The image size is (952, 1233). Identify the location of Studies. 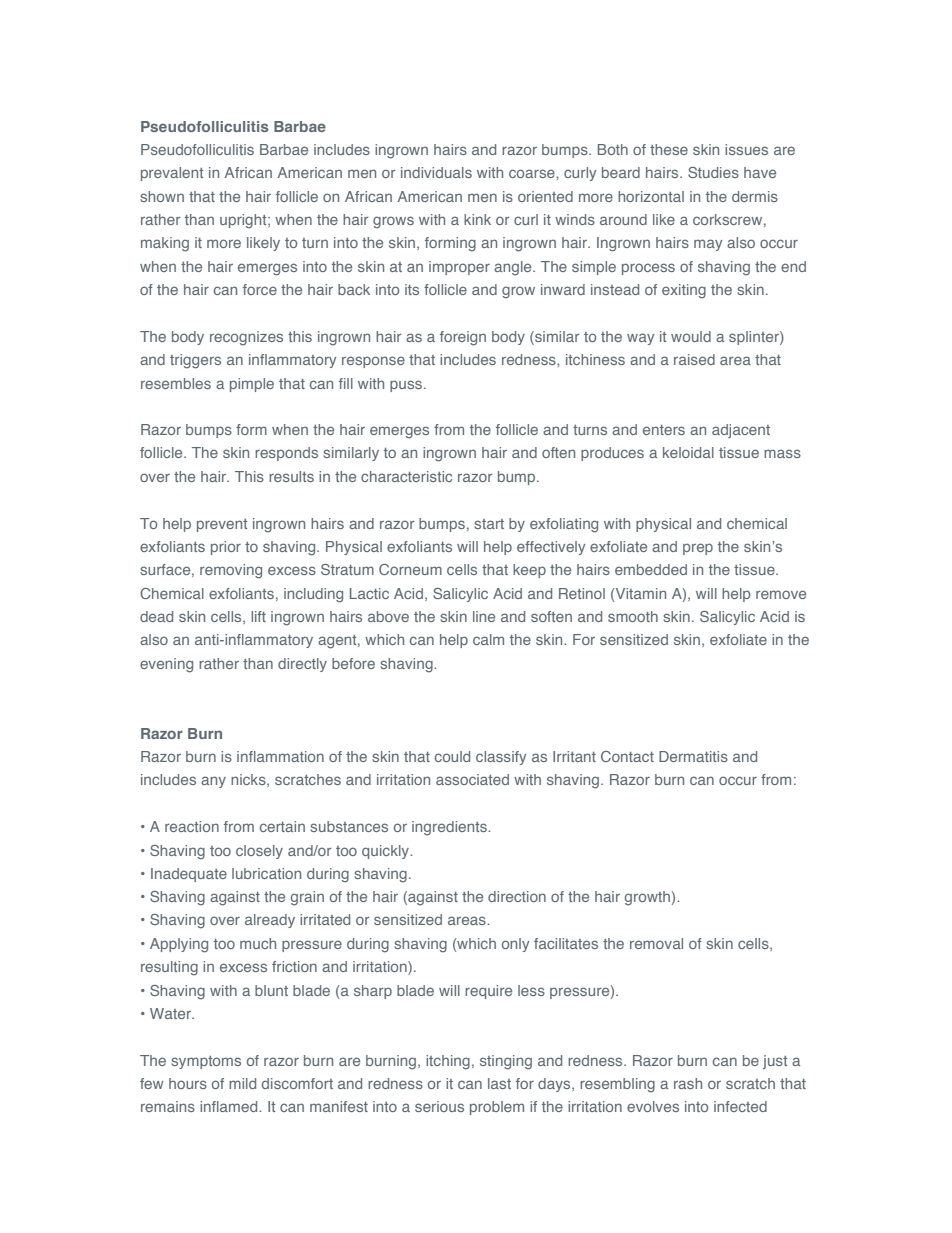
(713, 172).
